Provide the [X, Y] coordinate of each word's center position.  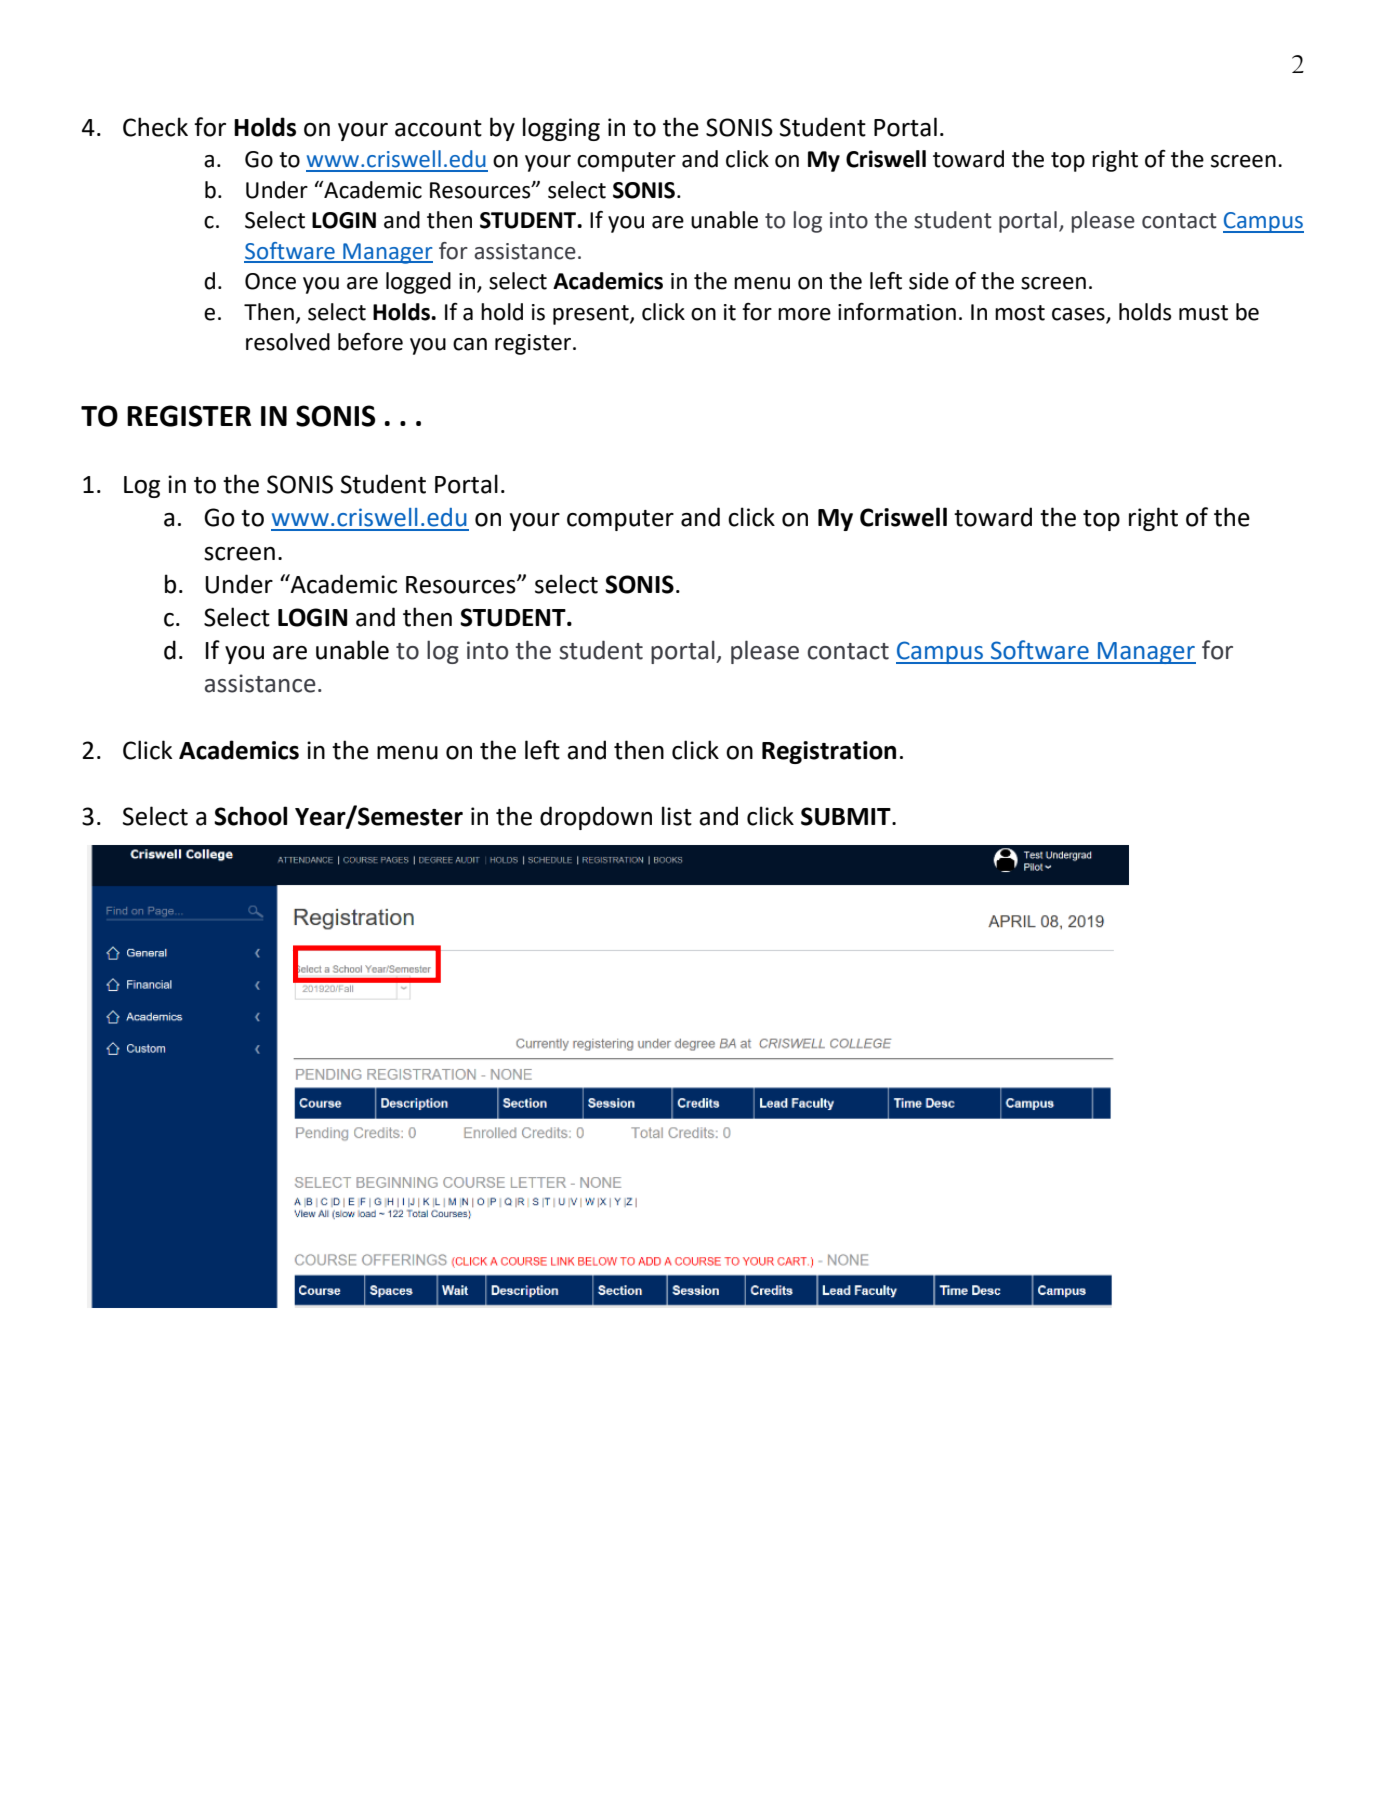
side [929, 281]
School [250, 816]
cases [1078, 314]
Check [155, 127]
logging [561, 129]
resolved [288, 342]
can [470, 344]
